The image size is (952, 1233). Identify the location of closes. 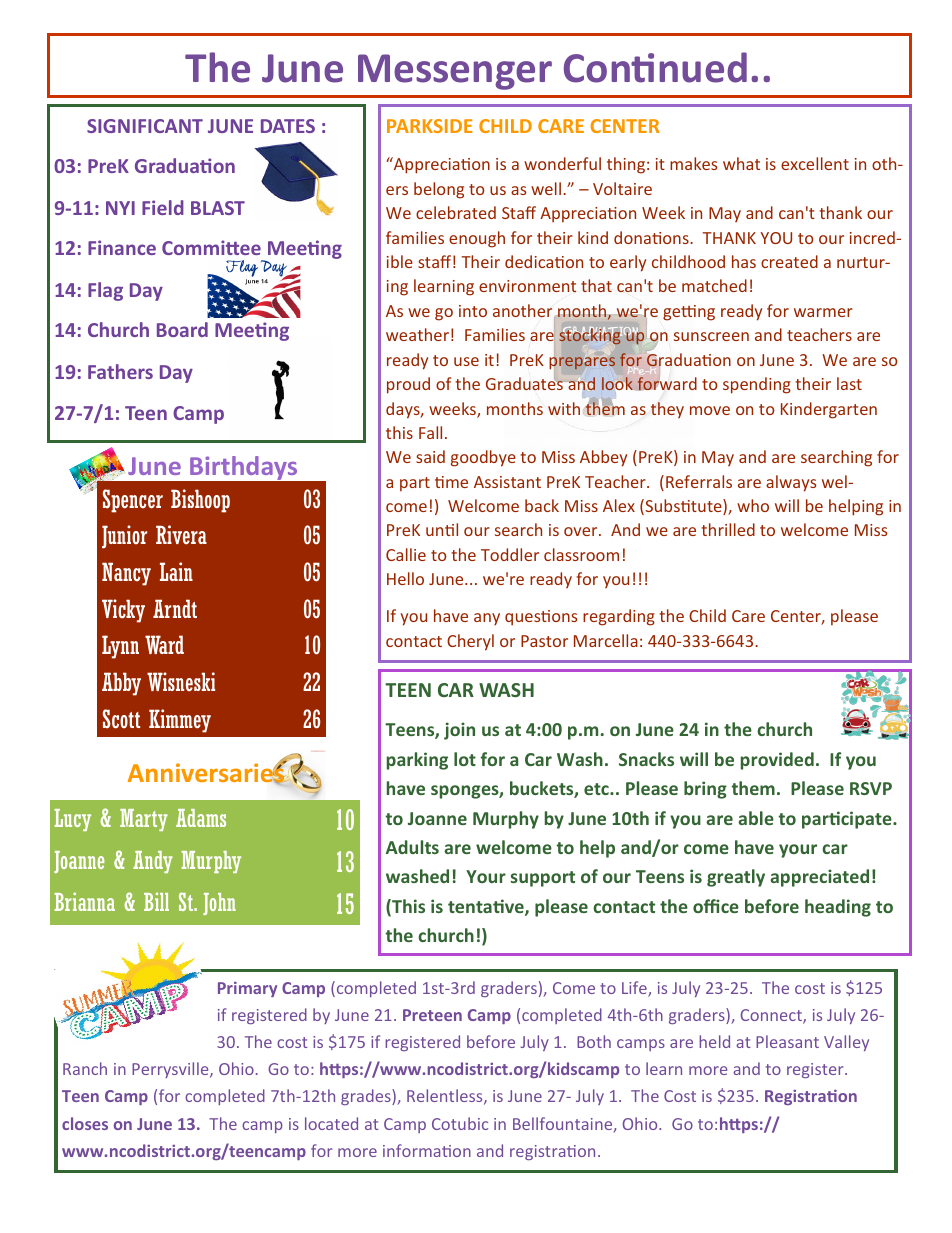
(85, 1123).
